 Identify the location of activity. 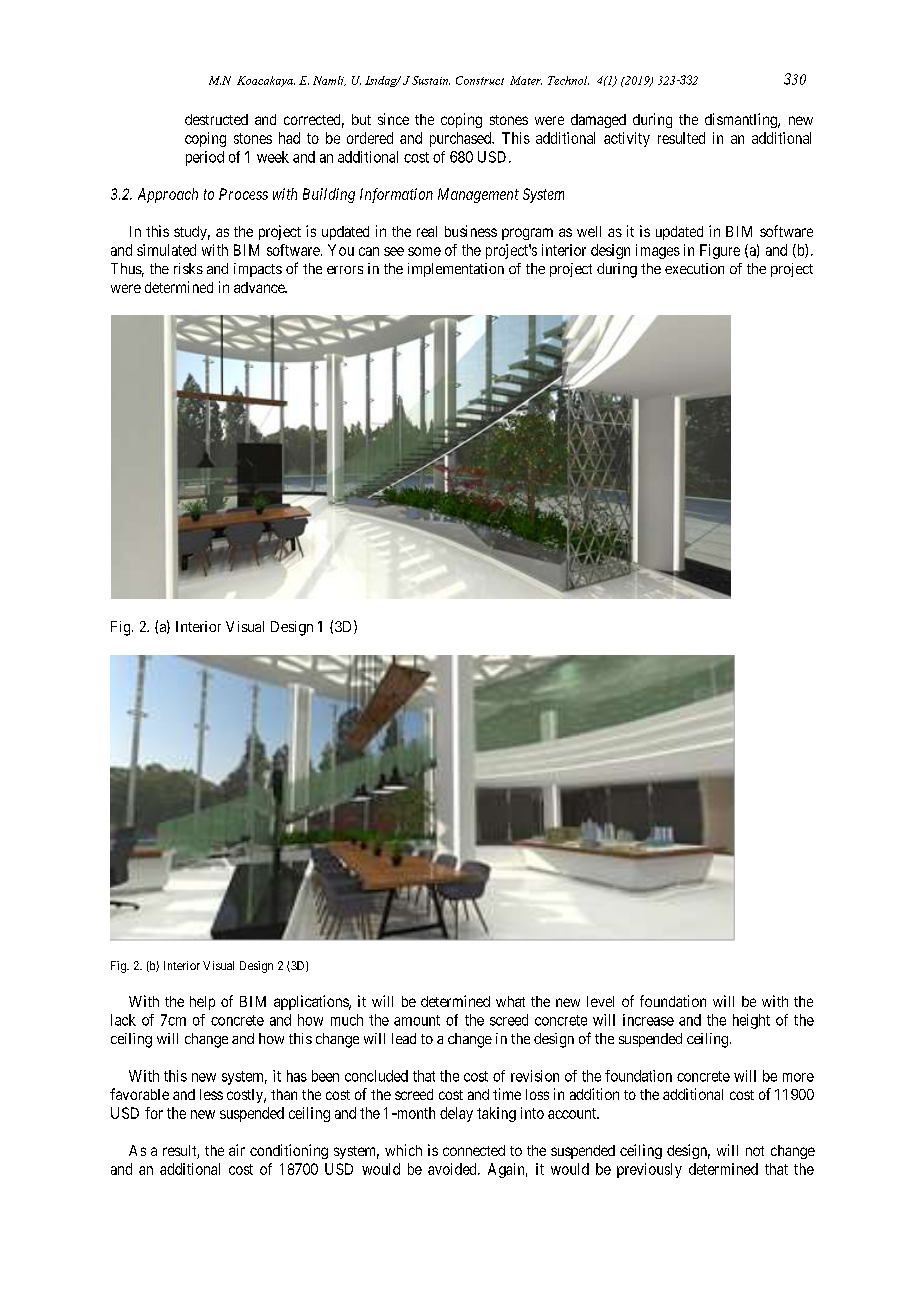
(627, 139).
